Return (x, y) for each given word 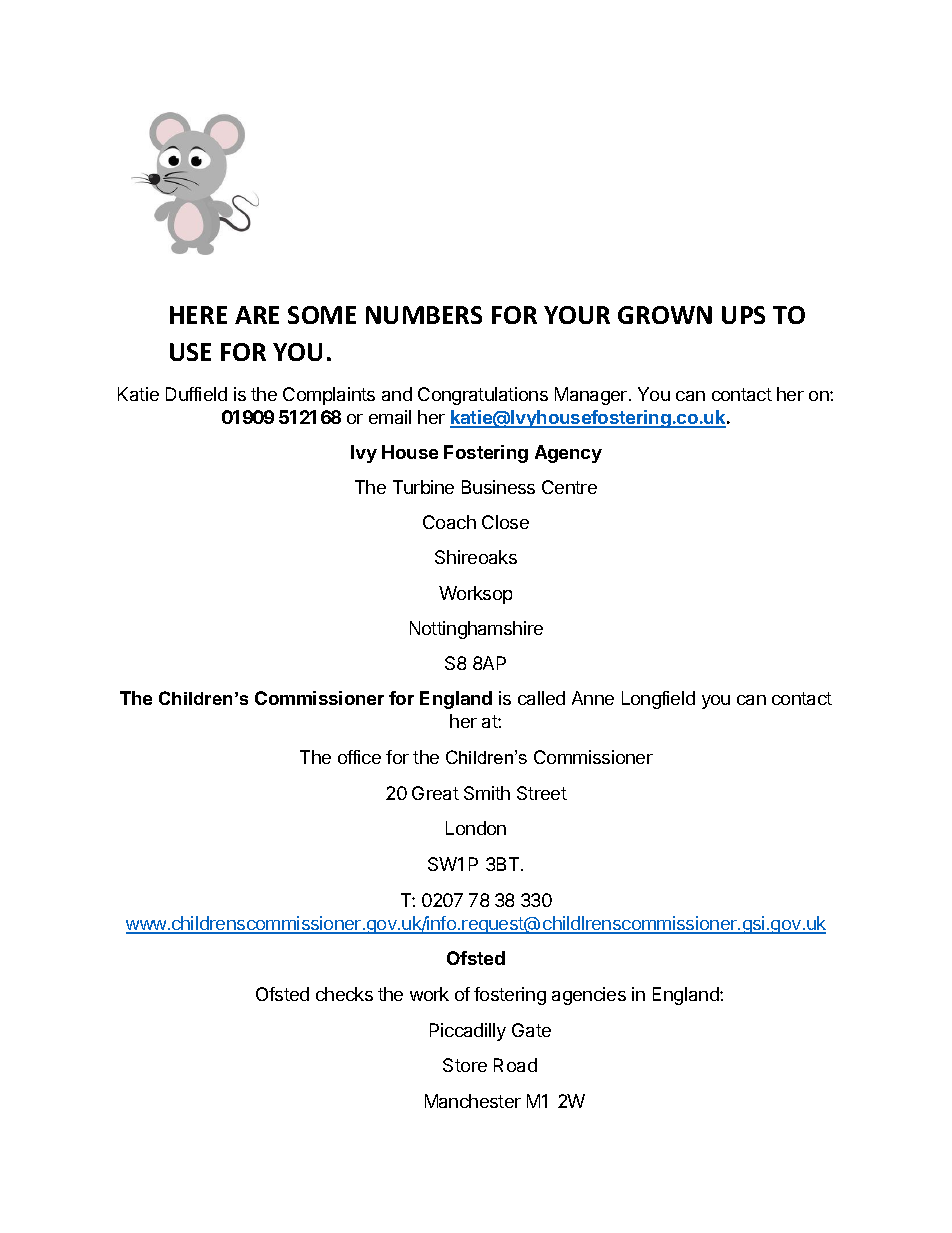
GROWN (665, 315)
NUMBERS (424, 315)
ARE (257, 315)
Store (465, 1065)
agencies (589, 996)
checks (344, 994)
